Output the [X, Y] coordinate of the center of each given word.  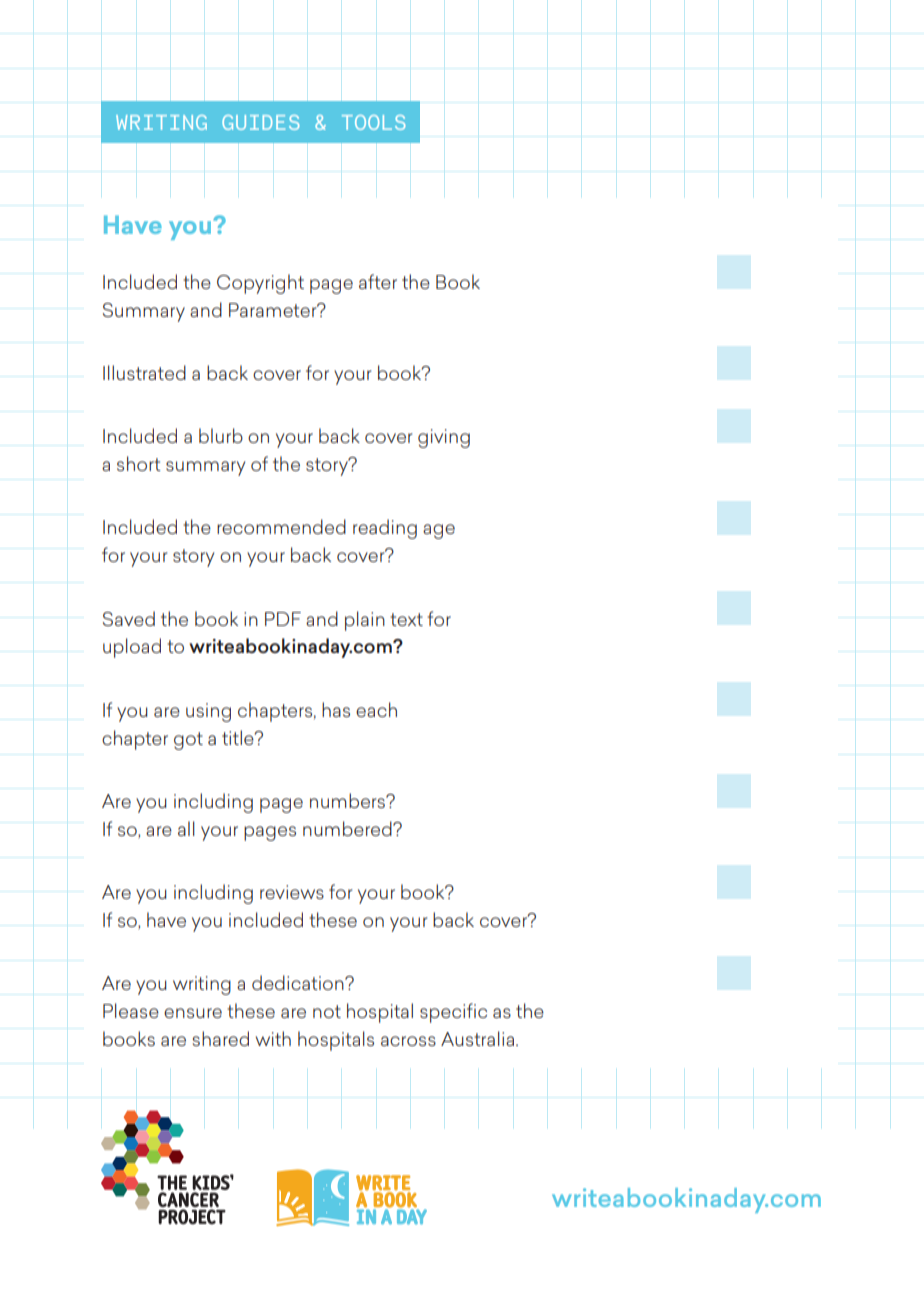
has [336, 709]
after [378, 281]
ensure [193, 1013]
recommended [281, 526]
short [139, 463]
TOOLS [373, 122]
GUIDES [260, 122]
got [188, 741]
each [376, 709]
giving [444, 438]
